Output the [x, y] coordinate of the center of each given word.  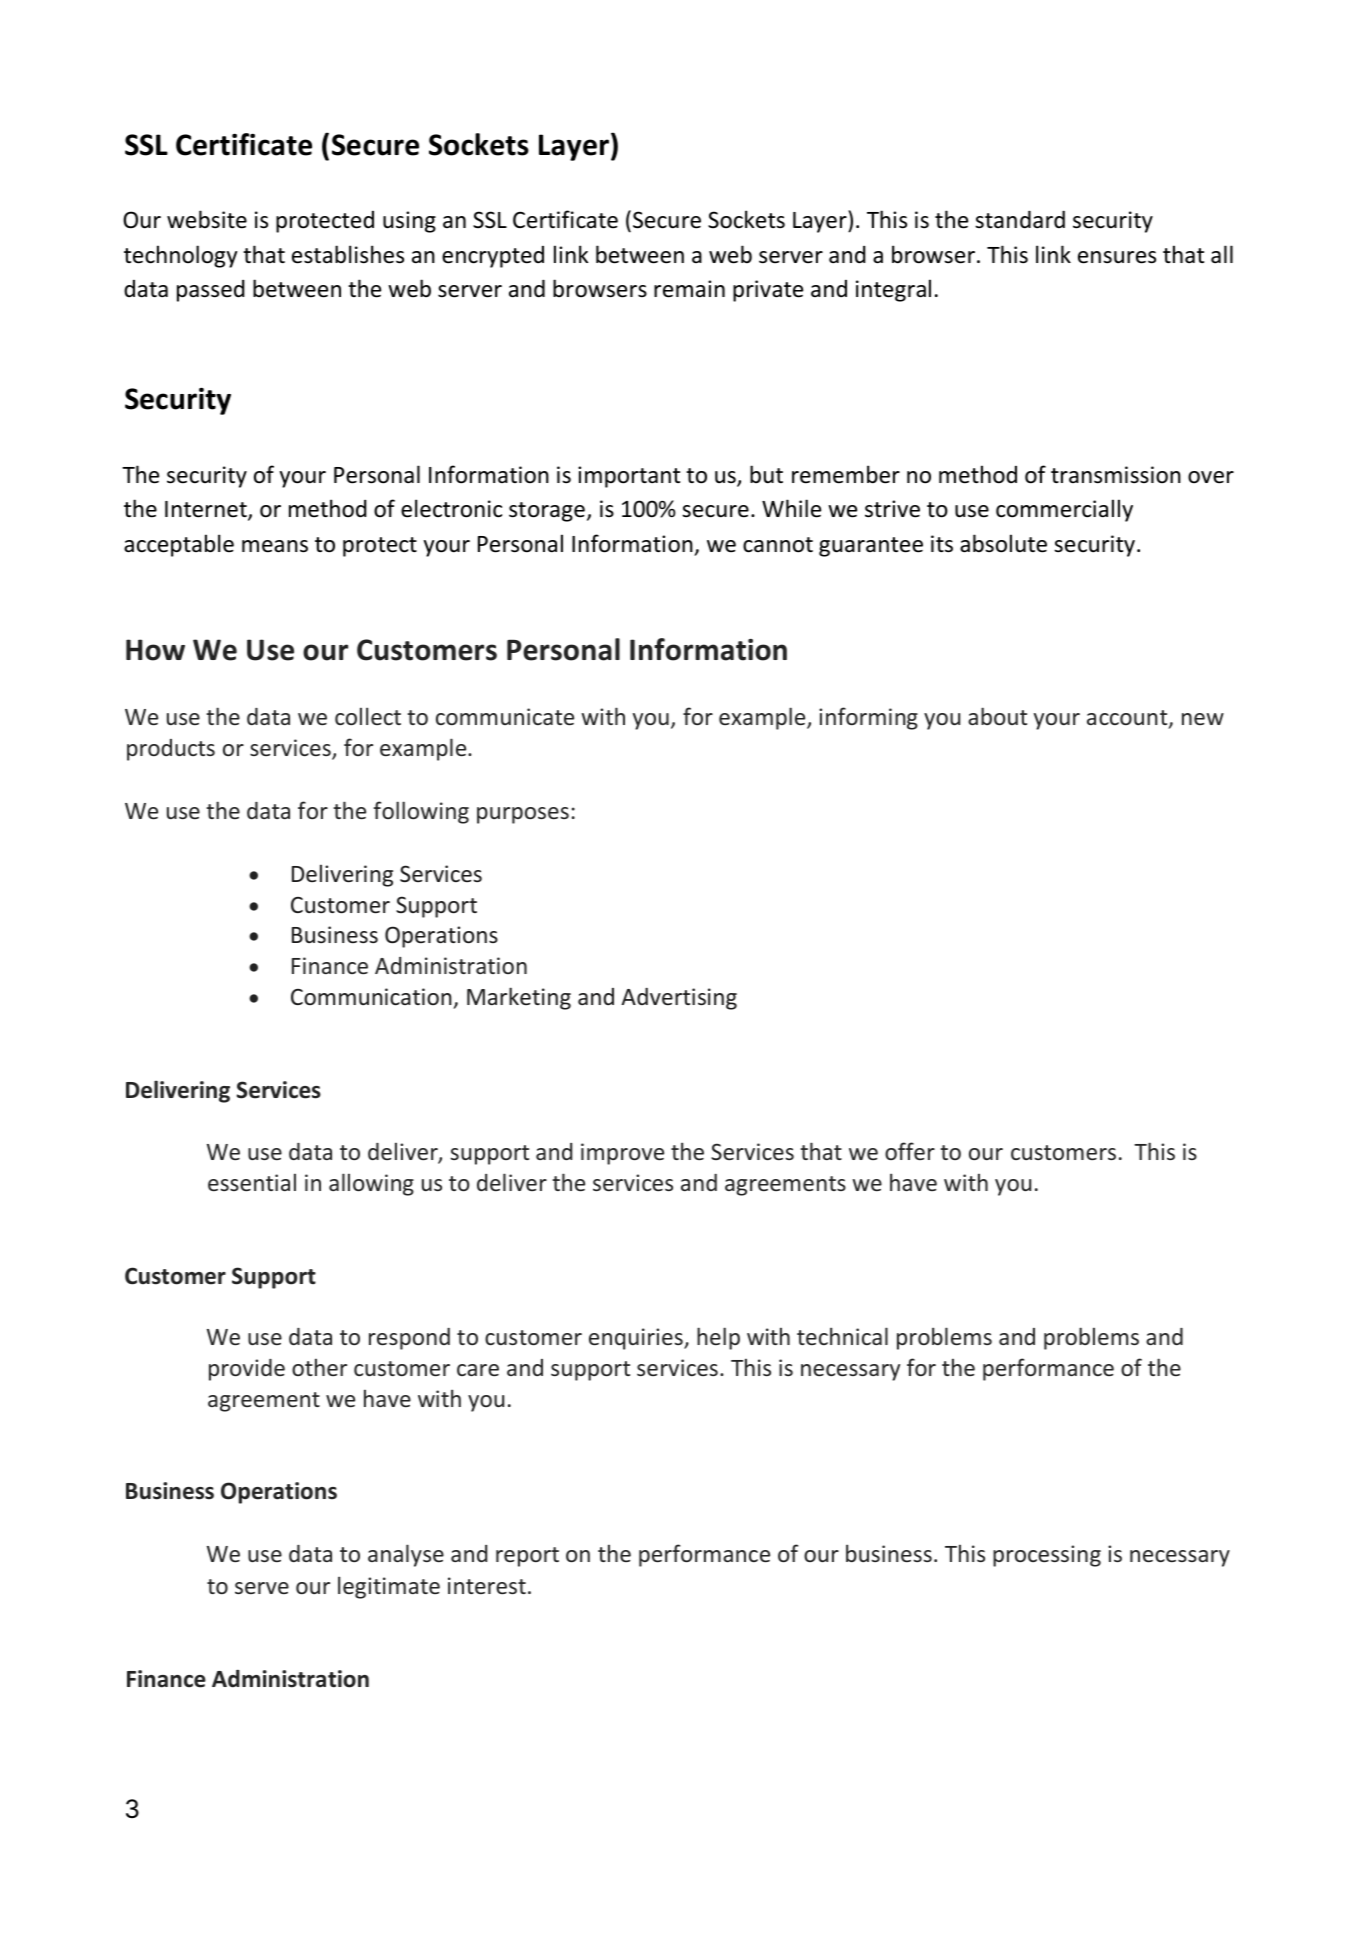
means [275, 546]
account [1128, 719]
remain [689, 289]
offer [910, 1151]
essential [252, 1182]
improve [622, 1154]
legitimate [389, 1587]
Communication [371, 997]
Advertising [679, 999]
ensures [1117, 257]
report [527, 1557]
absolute [1003, 543]
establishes [348, 254]
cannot [778, 545]
